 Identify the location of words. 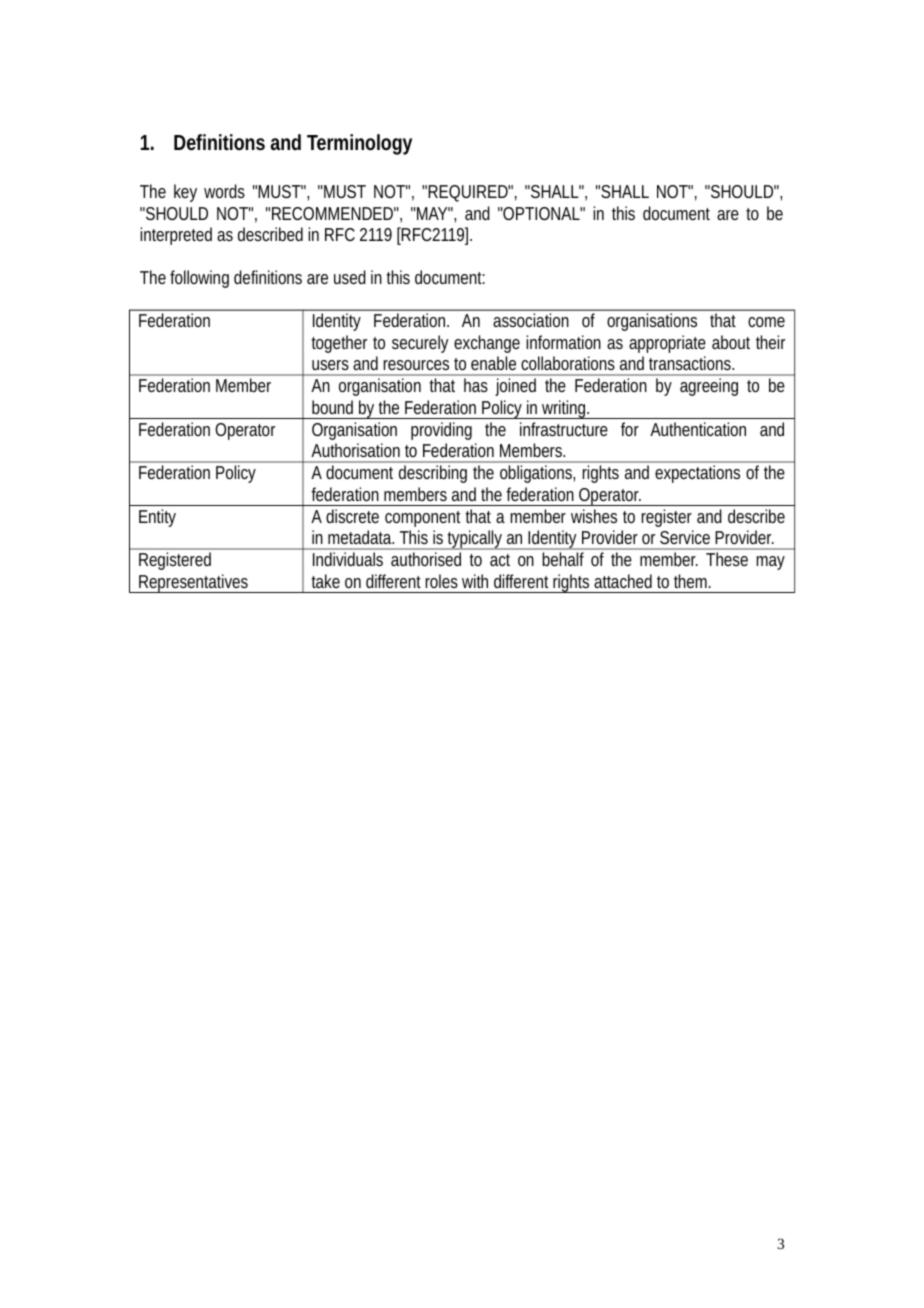
(224, 191).
